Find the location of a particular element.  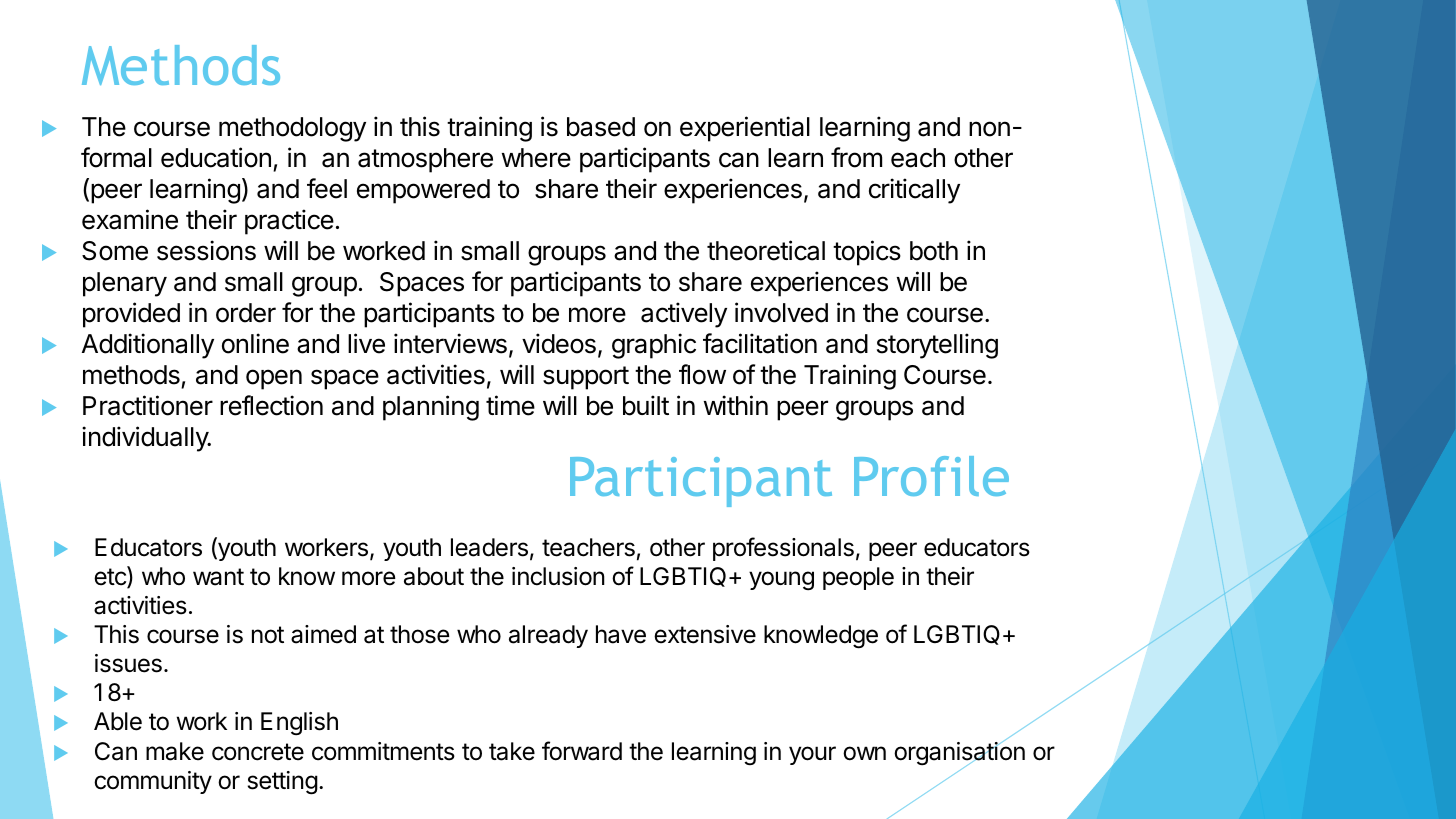

make is located at coordinates (175, 751).
